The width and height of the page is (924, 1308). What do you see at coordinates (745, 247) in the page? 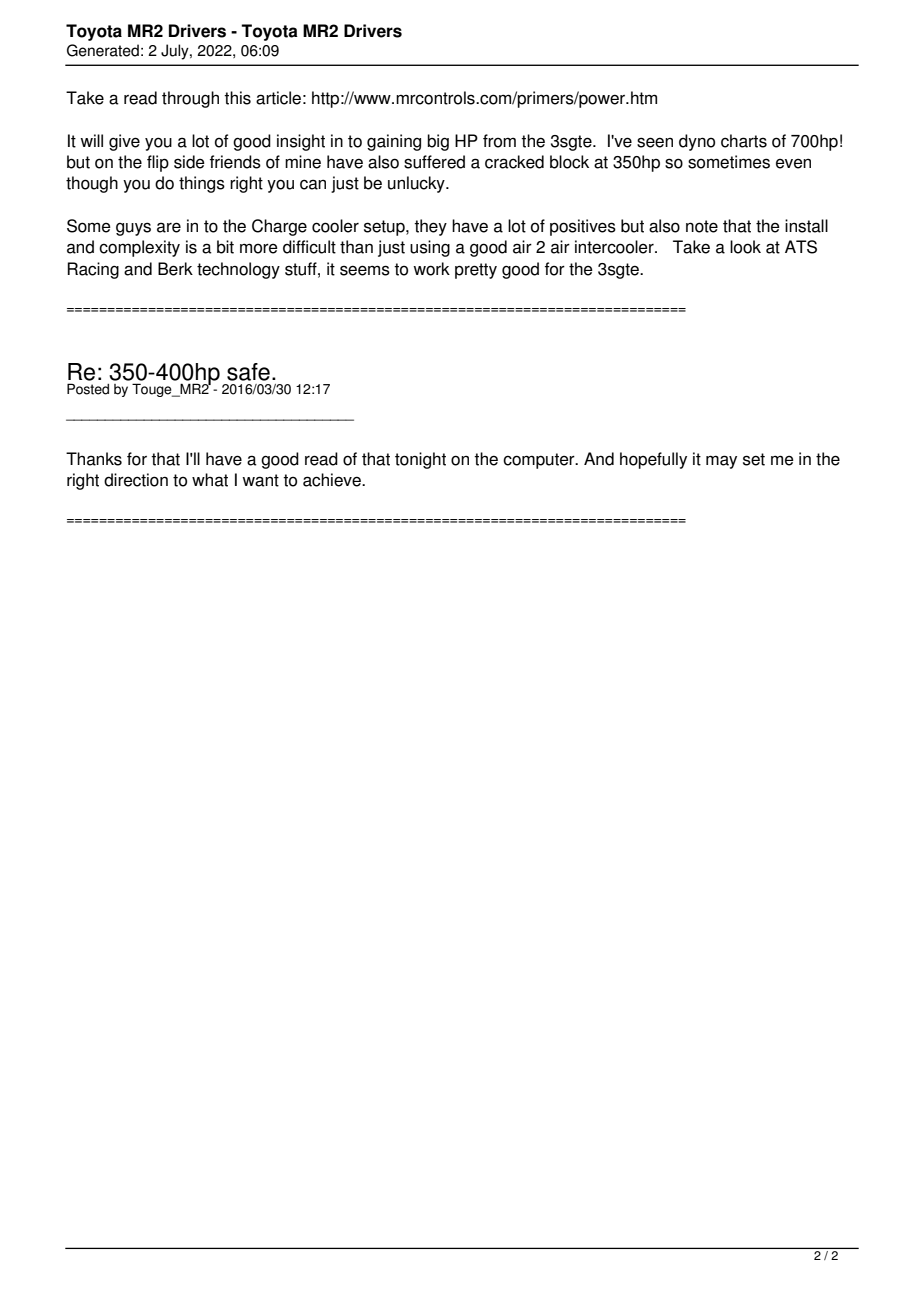
I see `look` at bounding box center [745, 247].
